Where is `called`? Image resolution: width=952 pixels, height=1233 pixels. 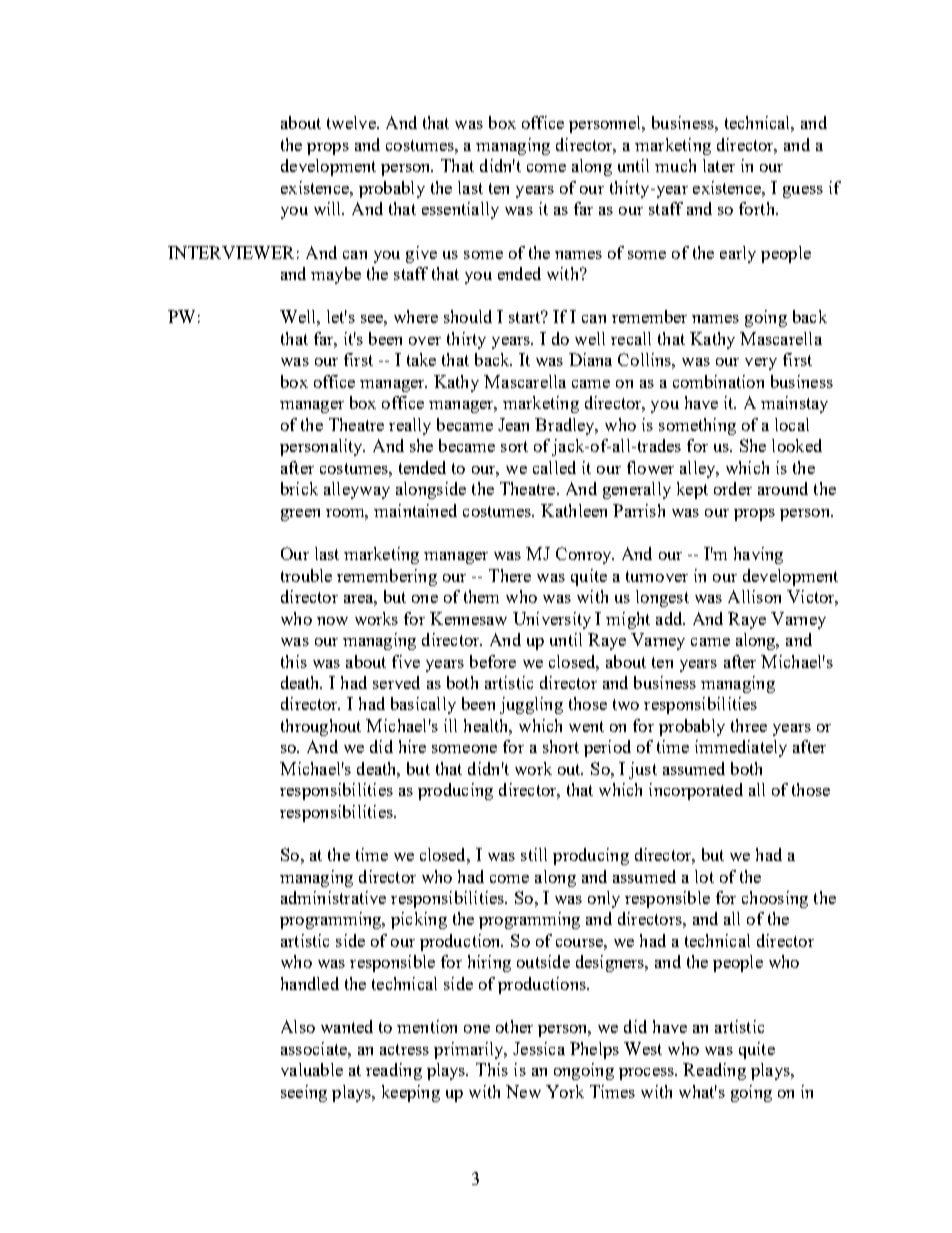 called is located at coordinates (554, 467).
